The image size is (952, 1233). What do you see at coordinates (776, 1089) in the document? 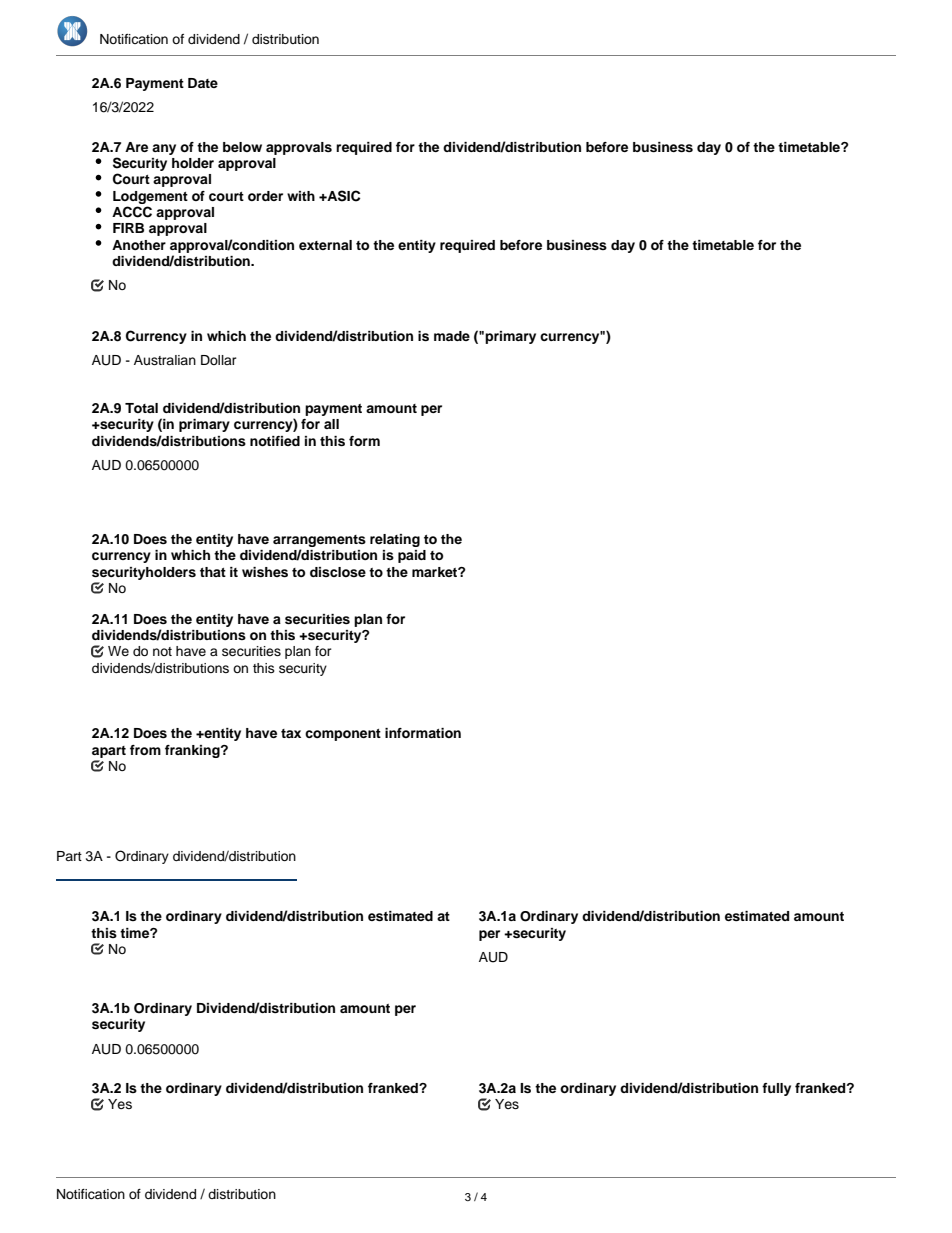
I see `fully` at bounding box center [776, 1089].
